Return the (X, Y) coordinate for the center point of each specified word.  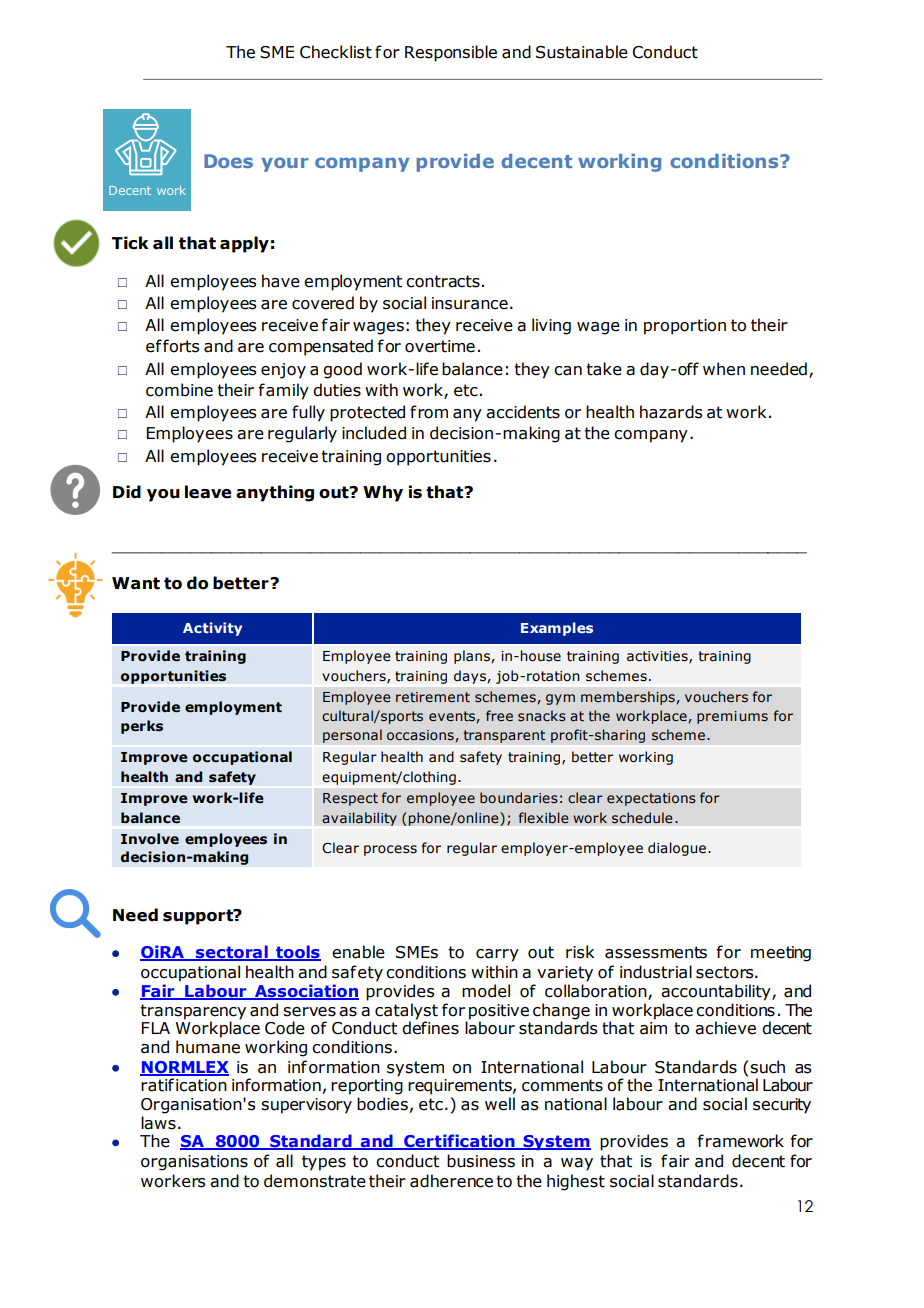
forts (181, 346)
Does (228, 161)
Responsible (451, 53)
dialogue (678, 849)
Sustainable (582, 52)
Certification (459, 1142)
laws (158, 1123)
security (782, 1106)
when (724, 369)
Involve (150, 839)
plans (473, 657)
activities (658, 657)
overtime (440, 346)
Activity (212, 629)
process (390, 850)
